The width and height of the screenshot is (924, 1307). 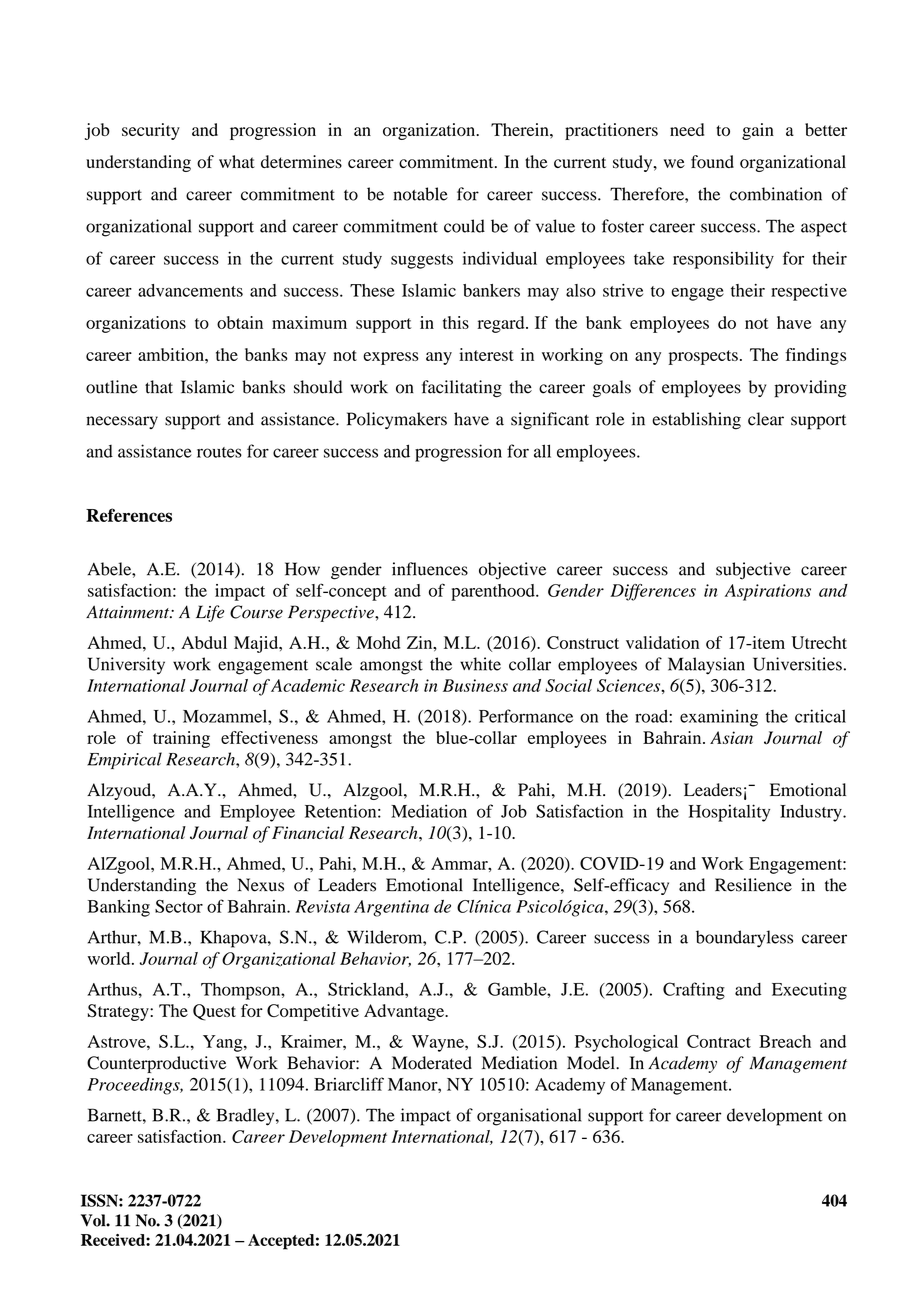 I want to click on Argentina, so click(x=391, y=908).
